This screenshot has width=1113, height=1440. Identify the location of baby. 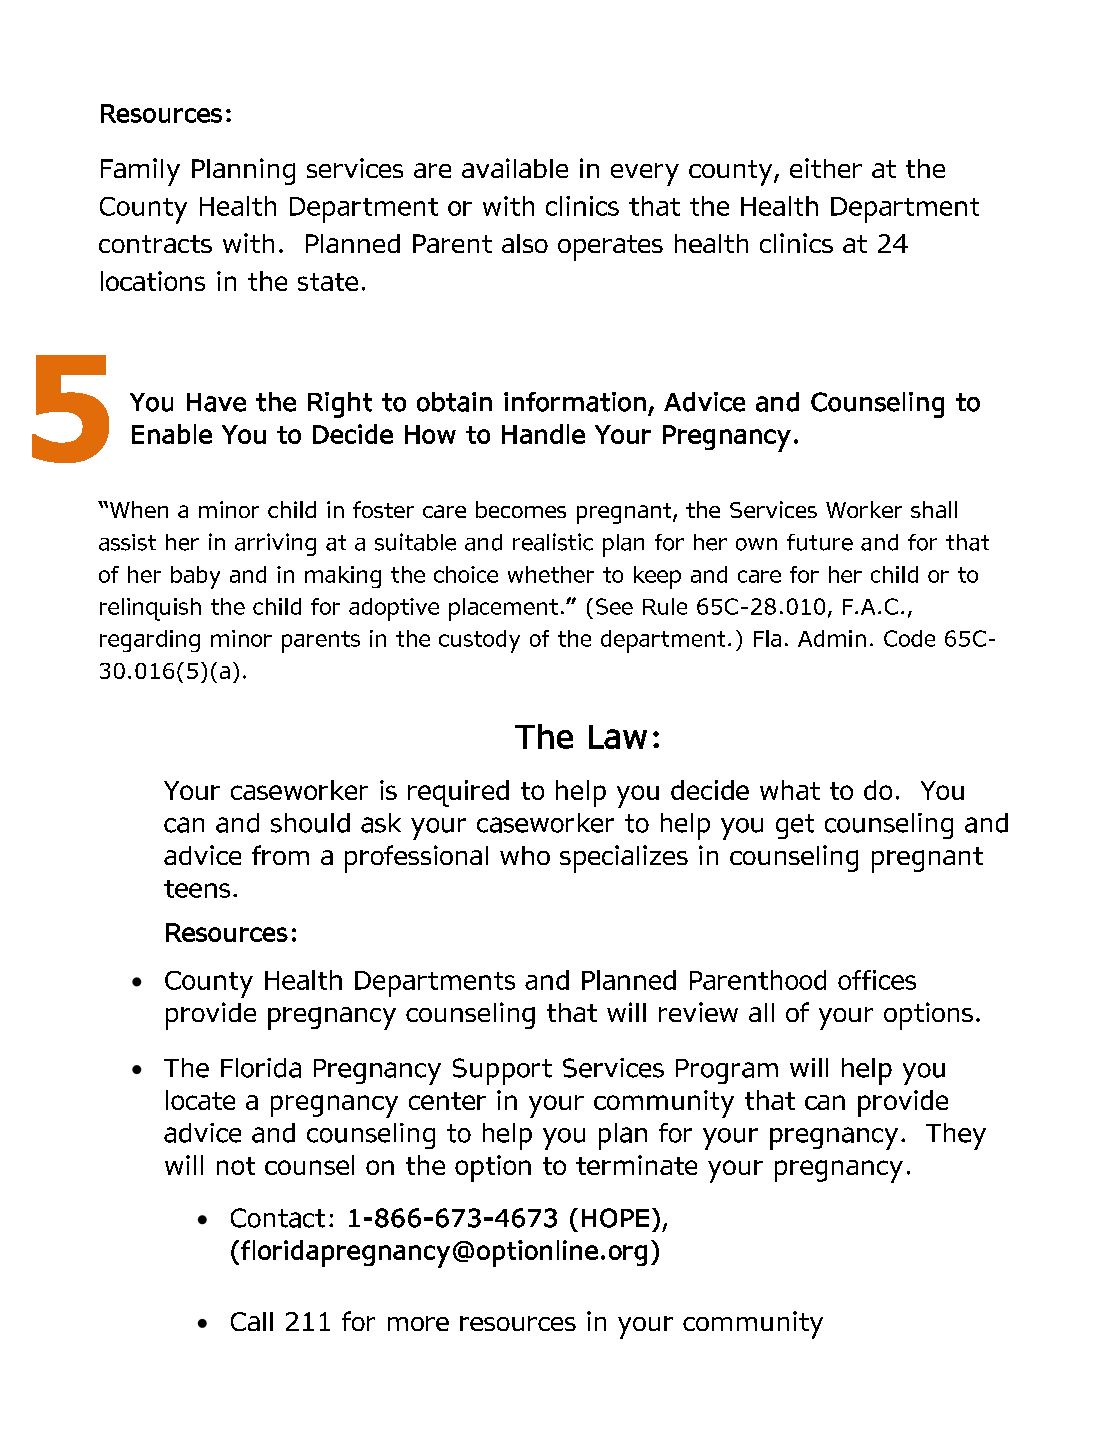
(195, 577).
